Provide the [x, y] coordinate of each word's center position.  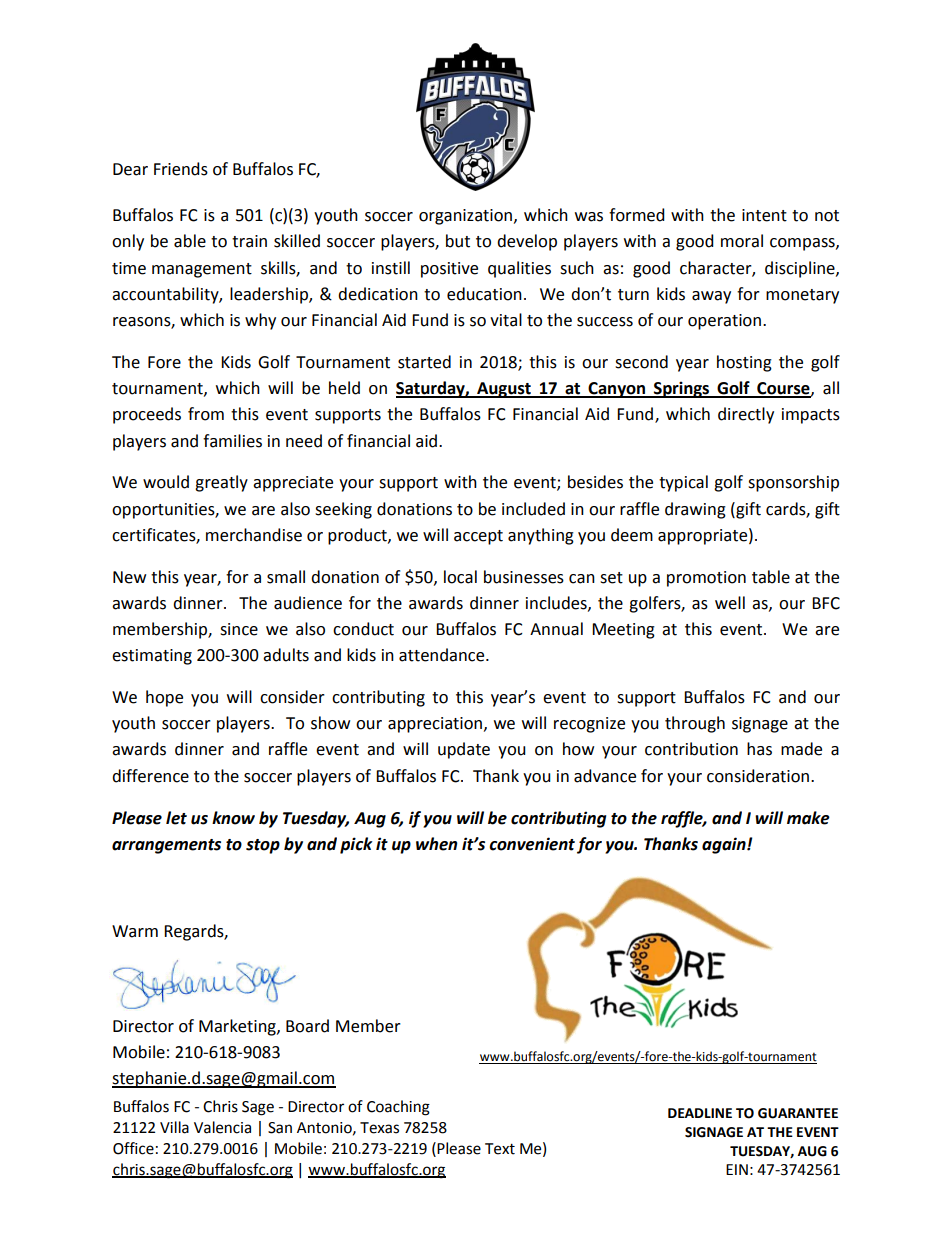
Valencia [222, 1127]
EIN [737, 1169]
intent [764, 215]
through [695, 724]
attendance [443, 655]
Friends [181, 169]
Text [500, 1149]
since [239, 629]
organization [465, 217]
